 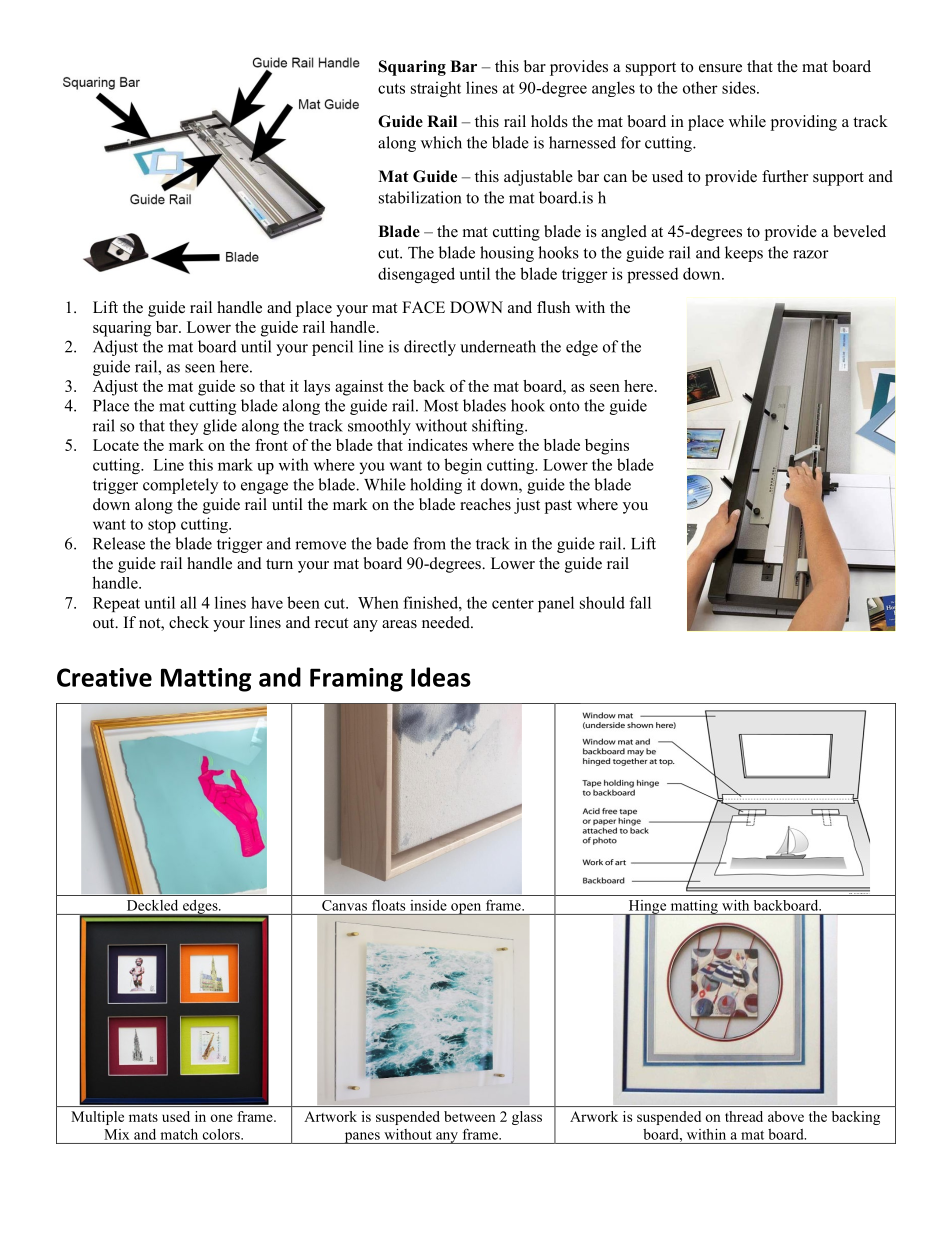 I want to click on cuts, so click(x=391, y=88).
